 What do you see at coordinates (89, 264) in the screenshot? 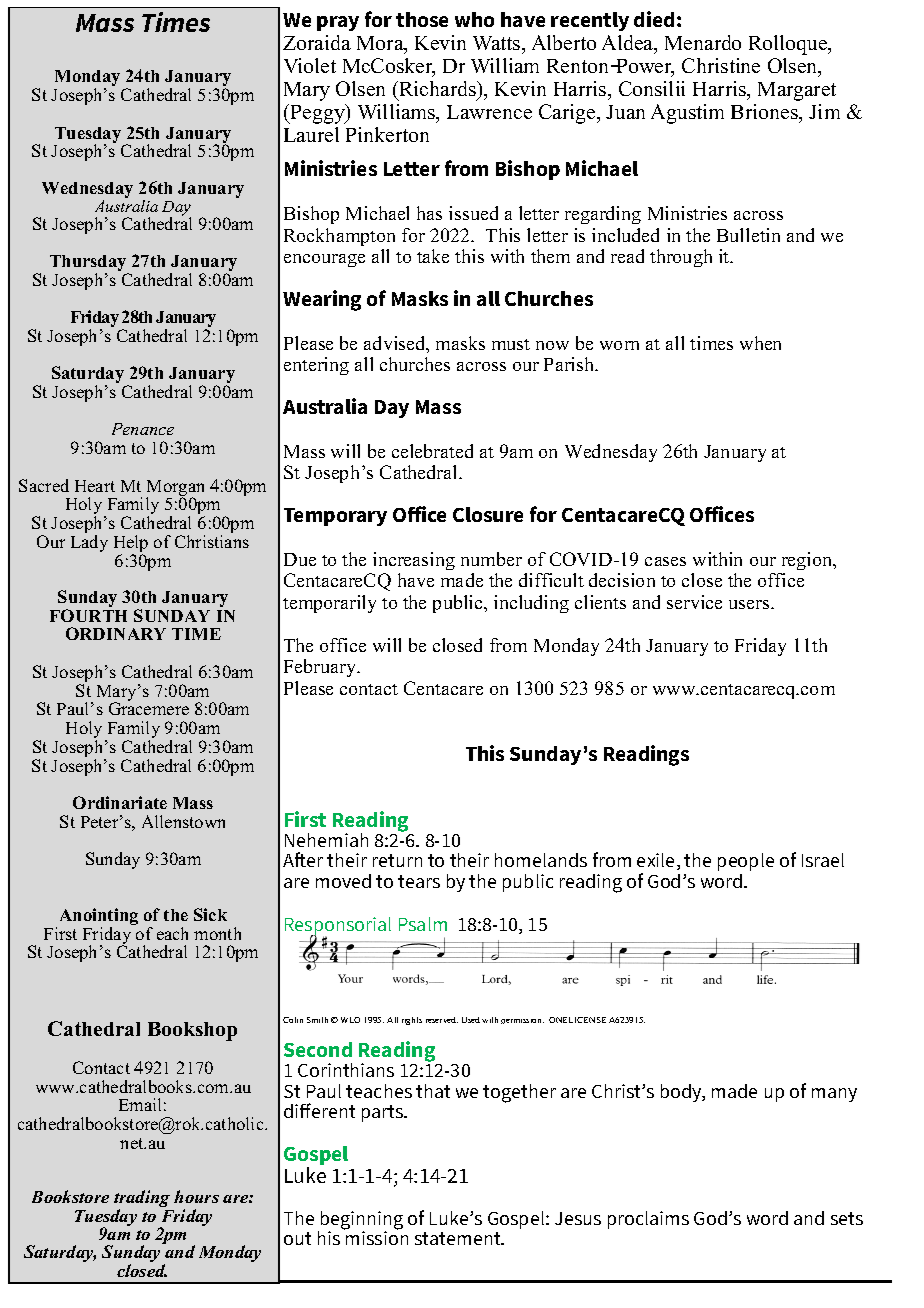
I see `Thursday` at bounding box center [89, 264].
